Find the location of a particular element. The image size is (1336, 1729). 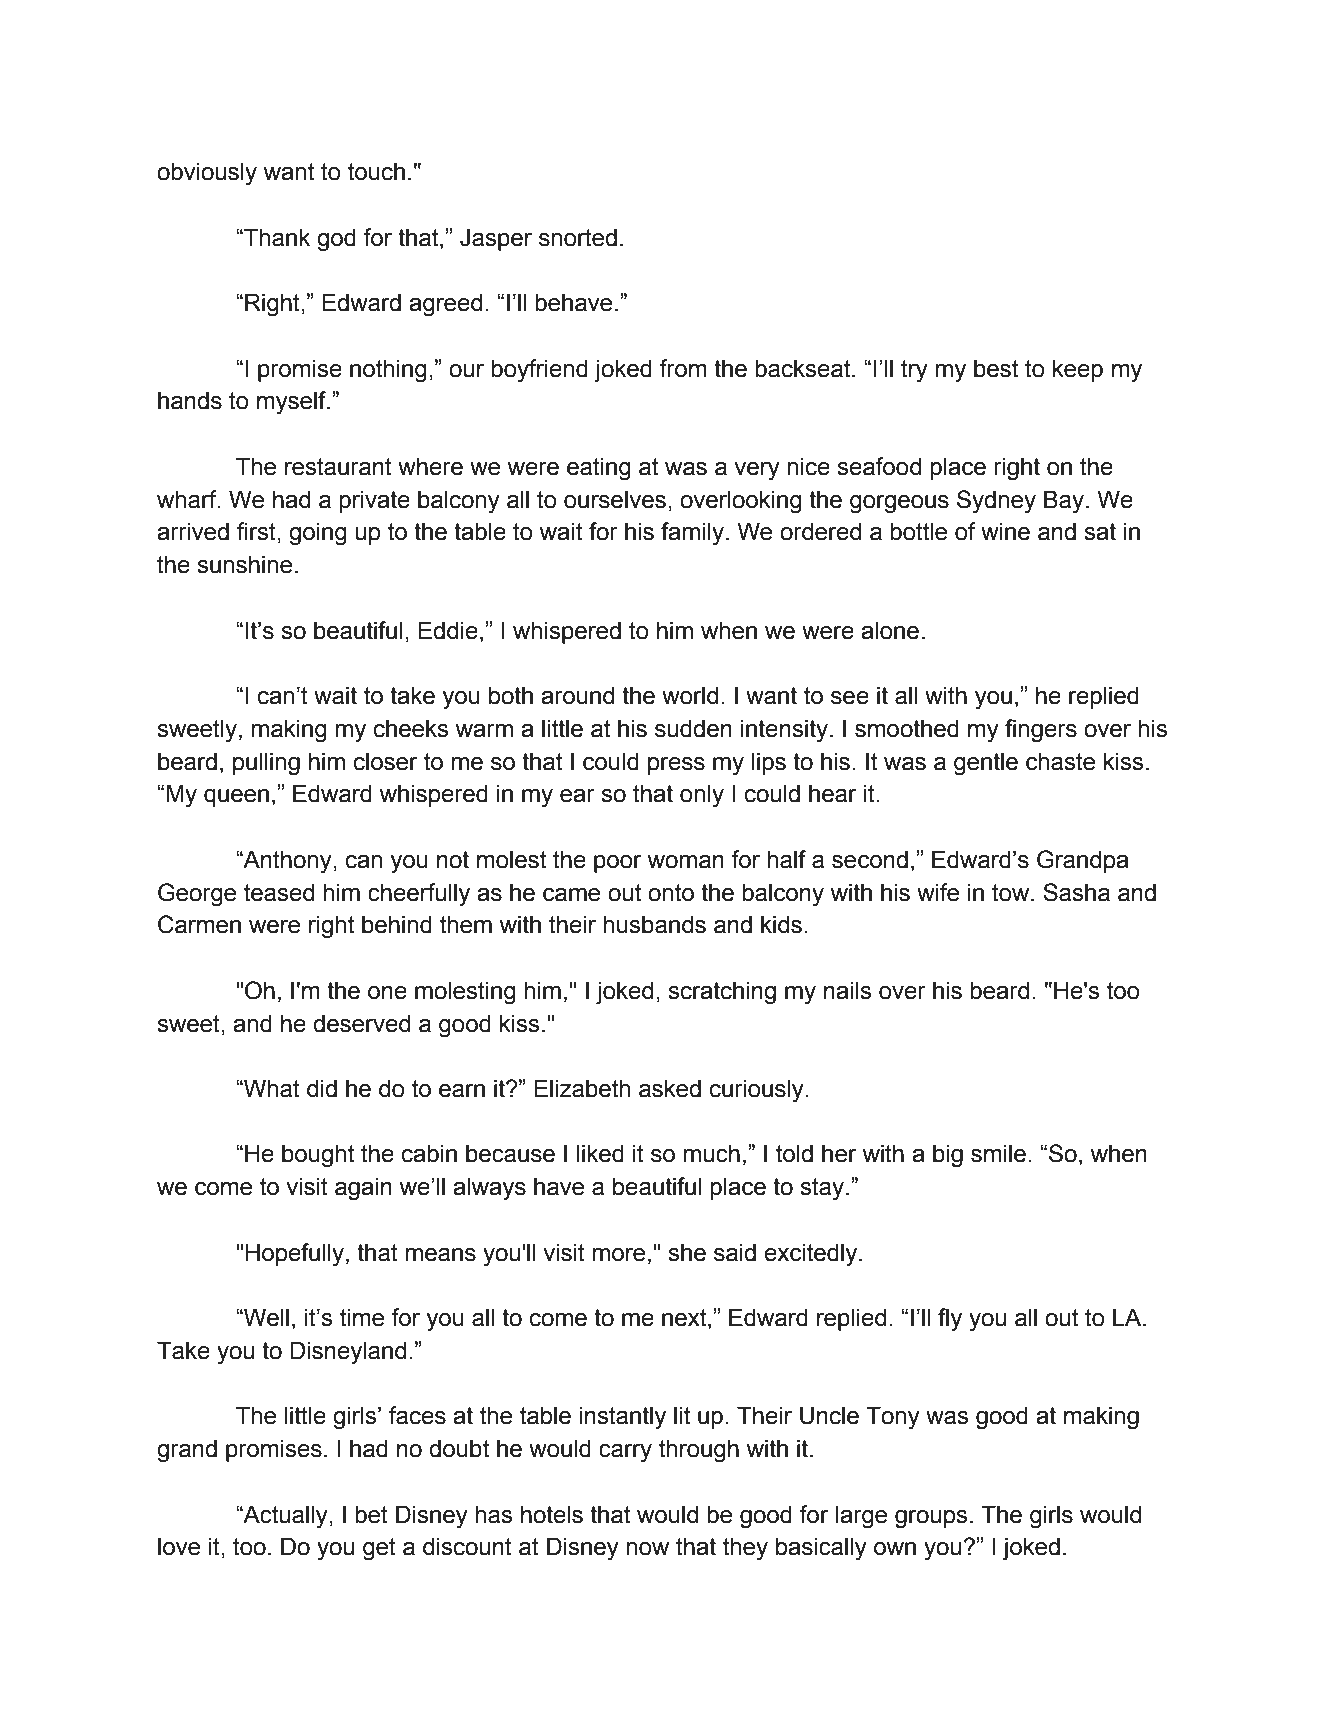

poor is located at coordinates (618, 864).
